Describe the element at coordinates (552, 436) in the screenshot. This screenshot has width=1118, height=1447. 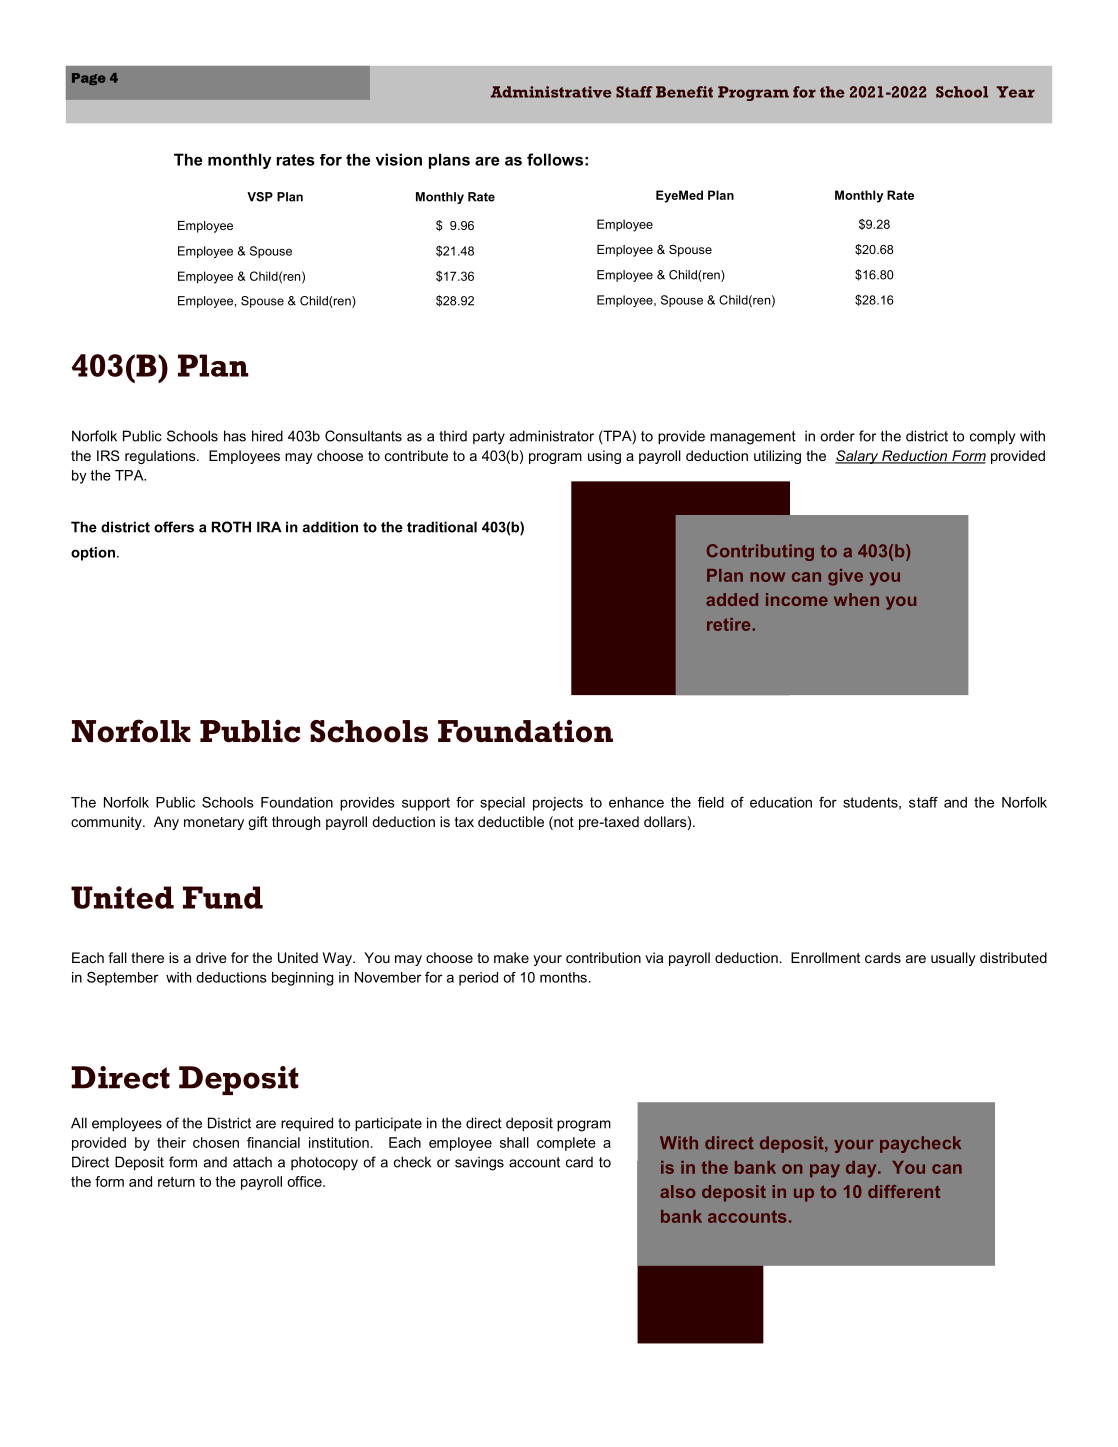
I see `administrator` at that location.
